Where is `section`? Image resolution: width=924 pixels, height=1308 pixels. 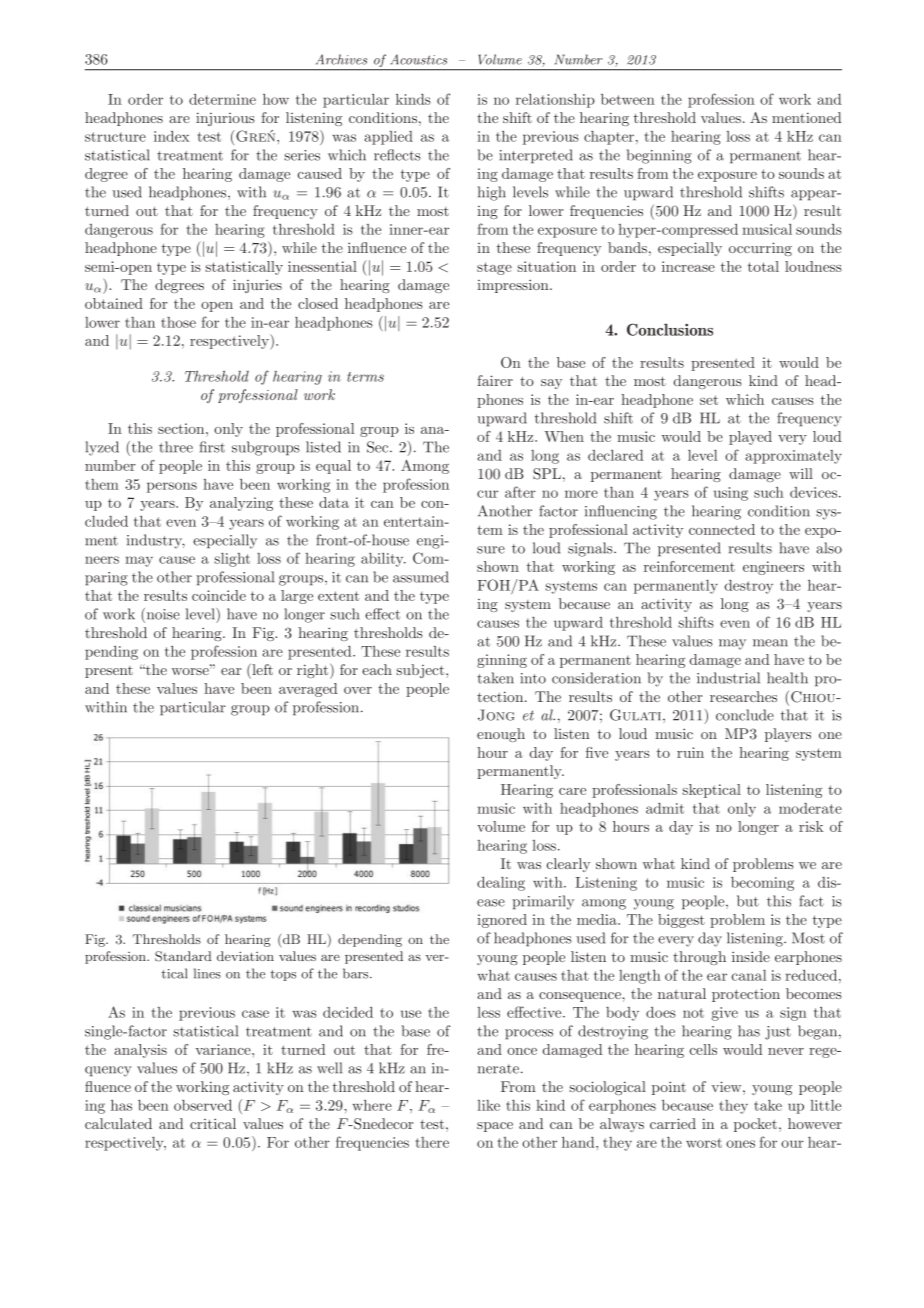
section is located at coordinates (182, 428).
